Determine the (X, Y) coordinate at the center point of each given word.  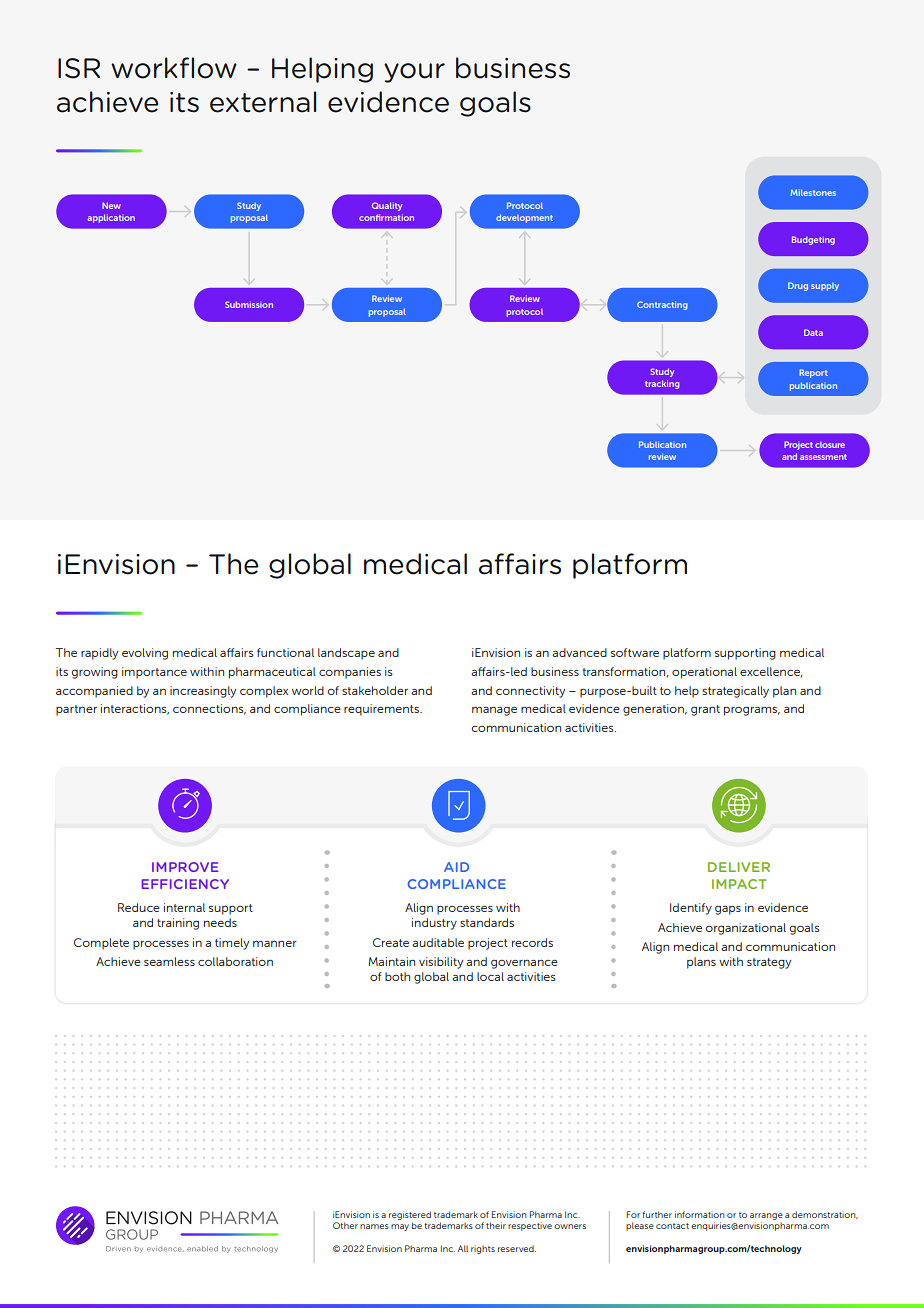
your (414, 73)
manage (494, 711)
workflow (174, 68)
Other (345, 1225)
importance (154, 673)
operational (704, 673)
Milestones (813, 192)
